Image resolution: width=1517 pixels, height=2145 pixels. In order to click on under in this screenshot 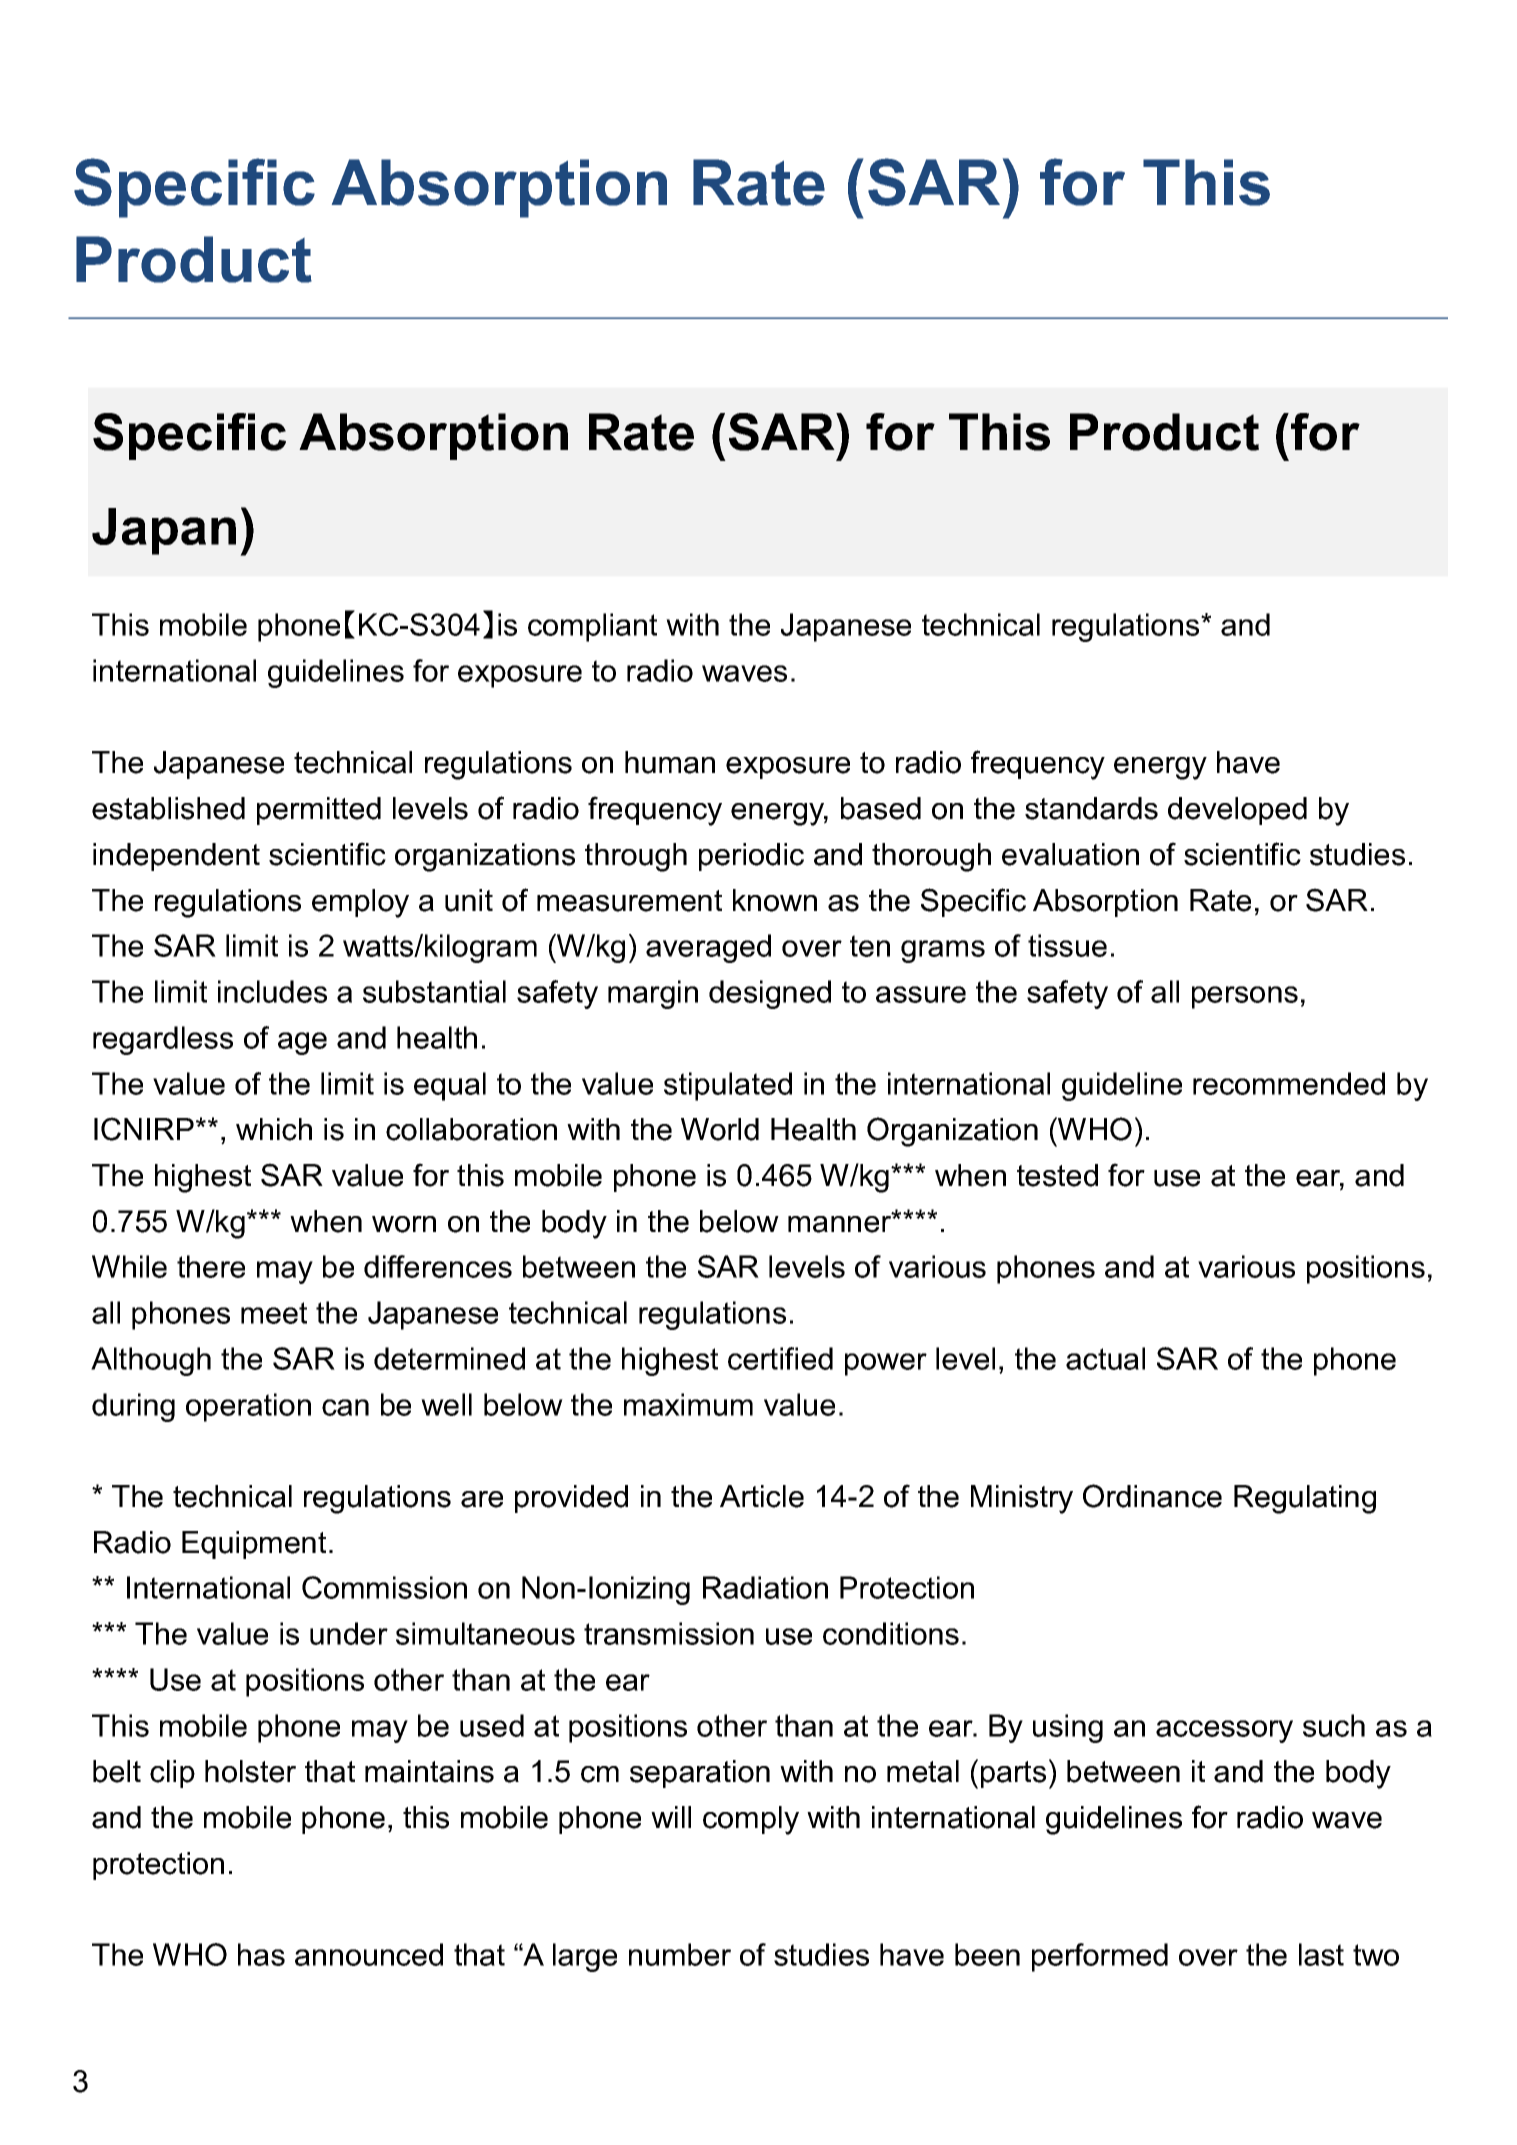, I will do `click(349, 1633)`.
